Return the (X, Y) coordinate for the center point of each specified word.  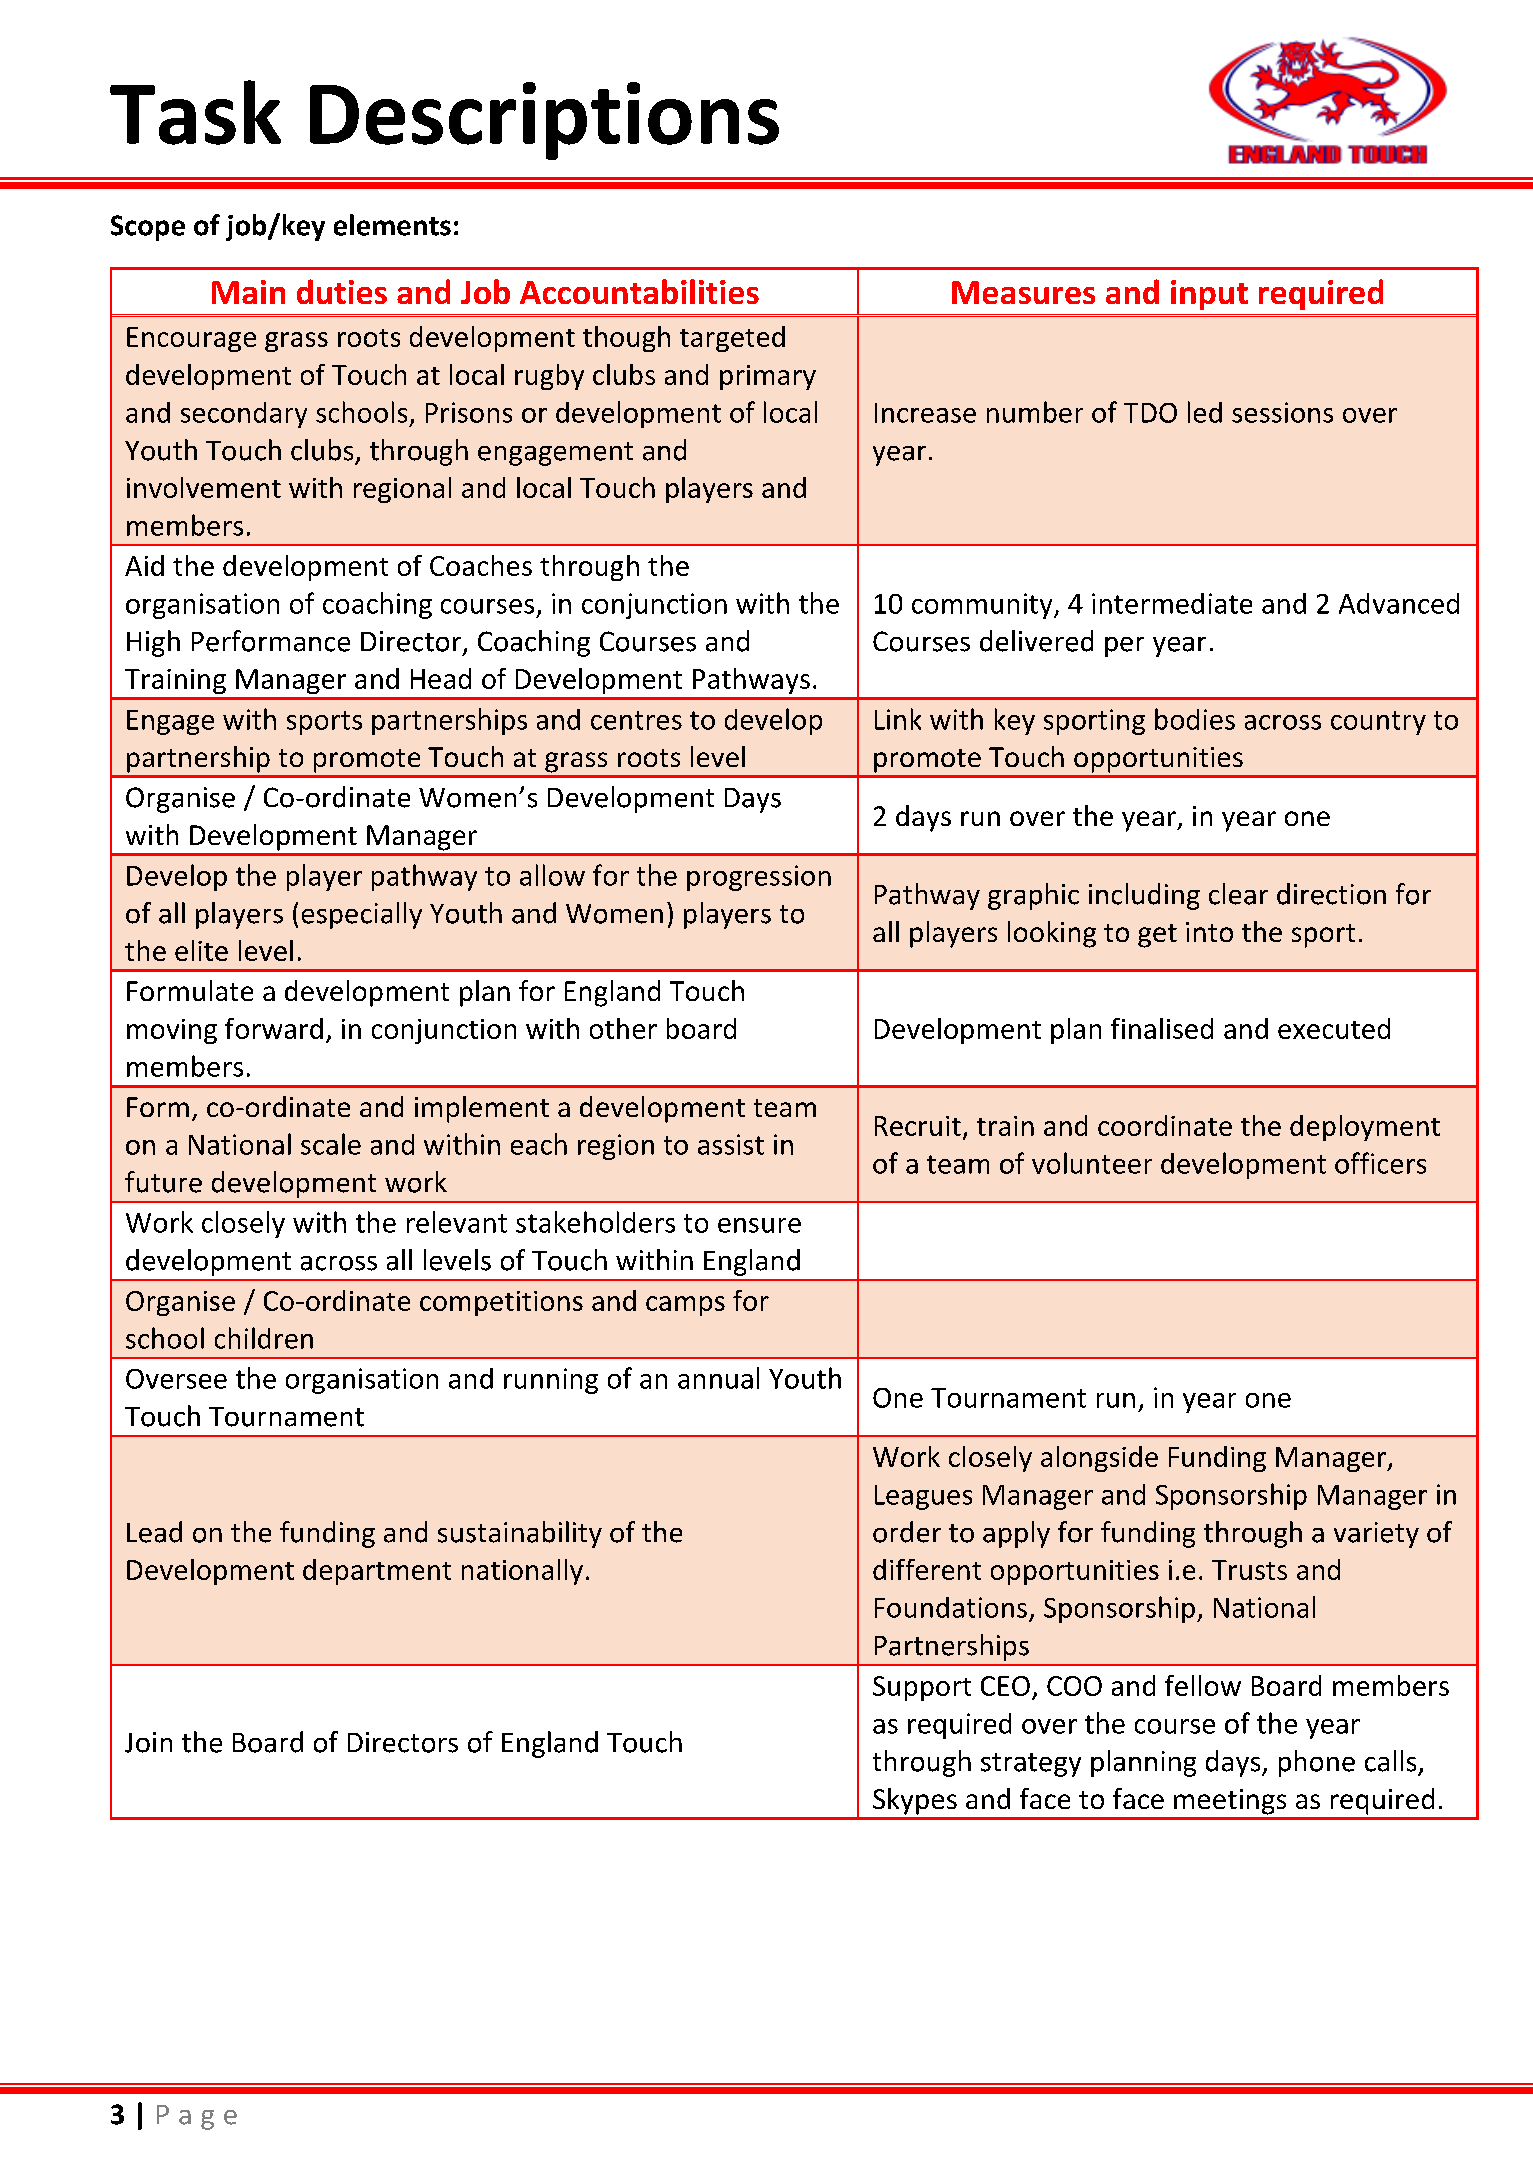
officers (1380, 1163)
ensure (759, 1225)
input (1209, 295)
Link (898, 719)
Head (441, 678)
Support (922, 1688)
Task (195, 112)
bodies (1195, 719)
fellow (1203, 1685)
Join (148, 1742)
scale (331, 1144)
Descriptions (544, 121)
